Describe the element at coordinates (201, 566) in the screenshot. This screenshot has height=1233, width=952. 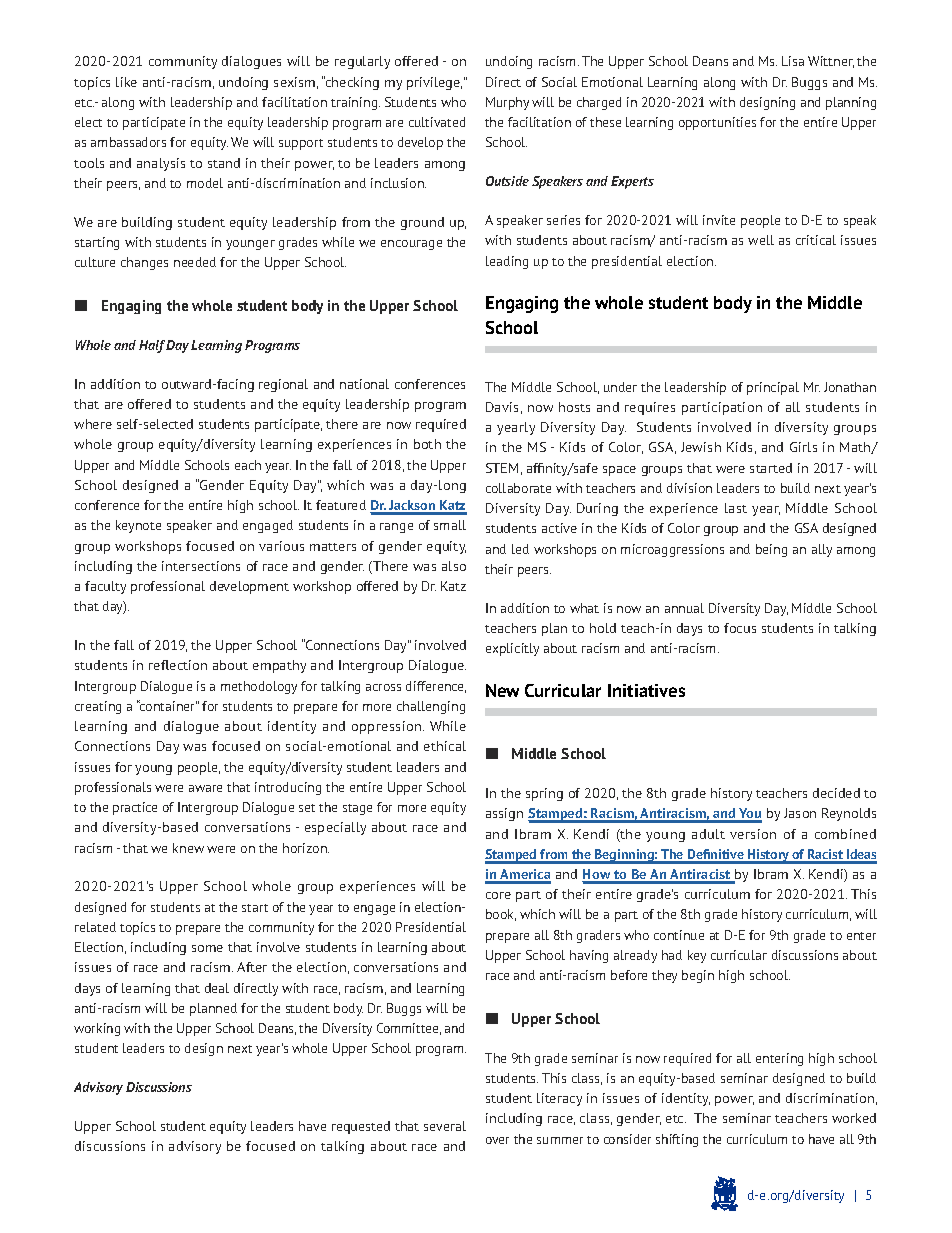
I see `intersections` at that location.
